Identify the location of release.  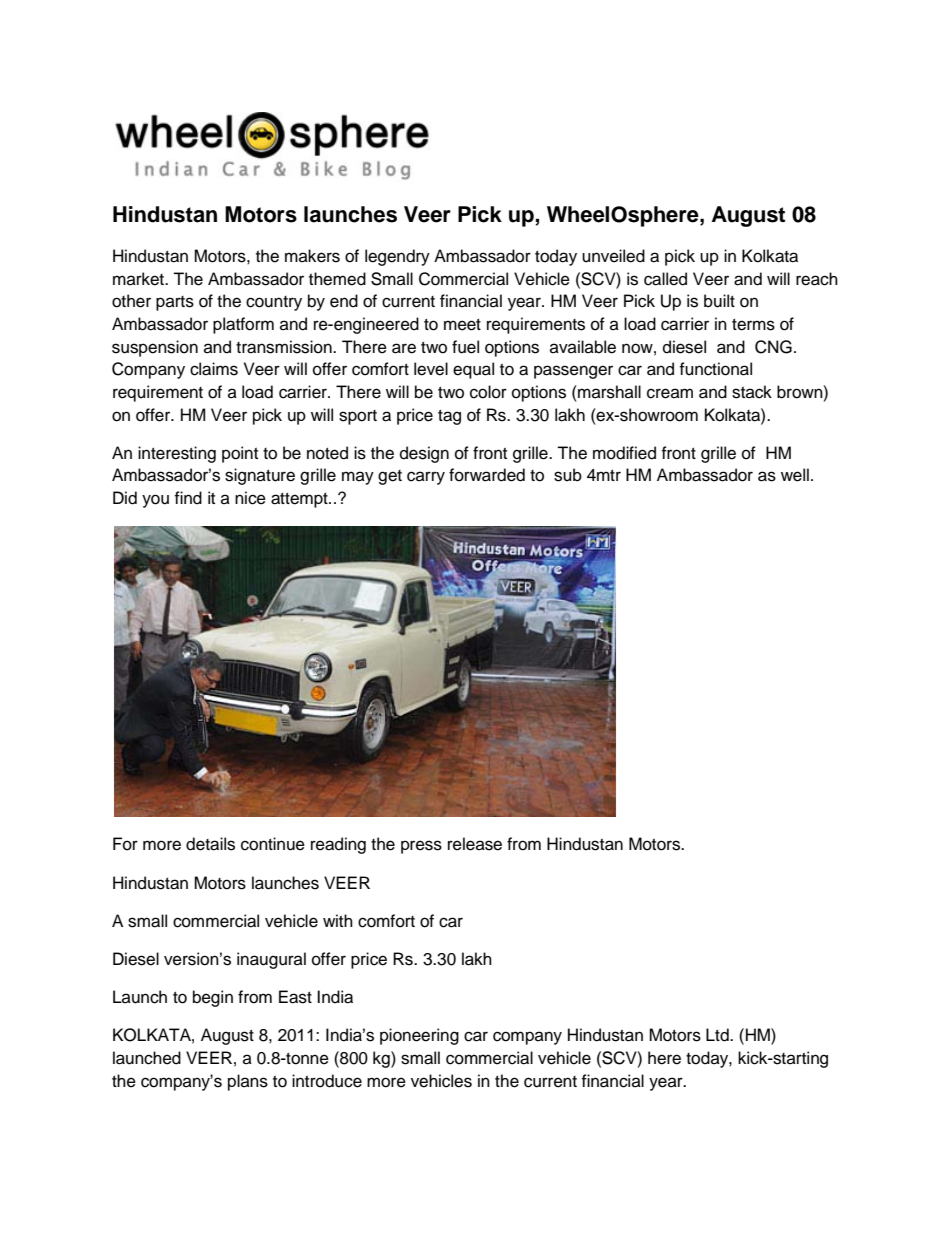
(475, 844).
